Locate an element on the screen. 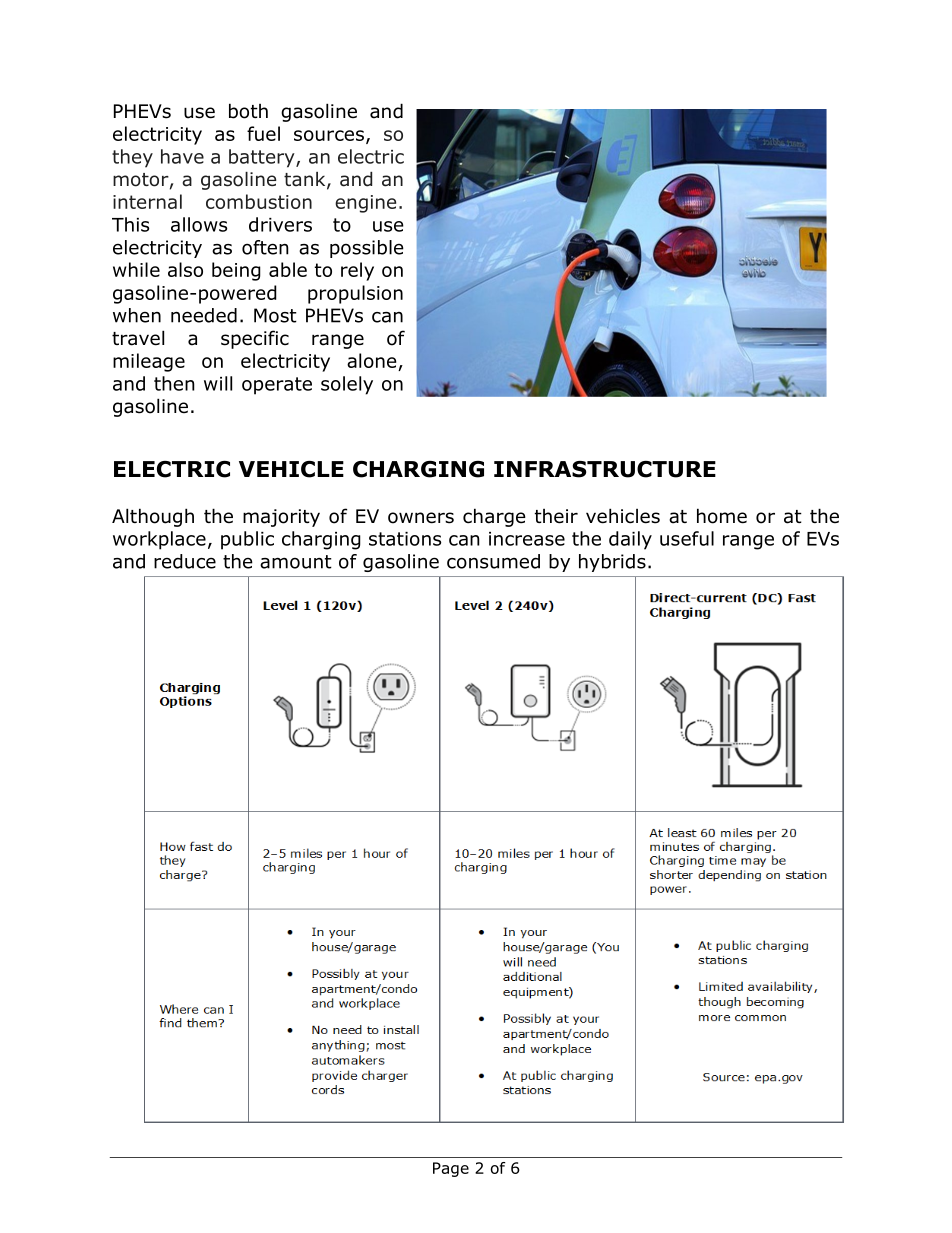 The height and width of the screenshot is (1233, 952). workplace is located at coordinates (159, 540).
